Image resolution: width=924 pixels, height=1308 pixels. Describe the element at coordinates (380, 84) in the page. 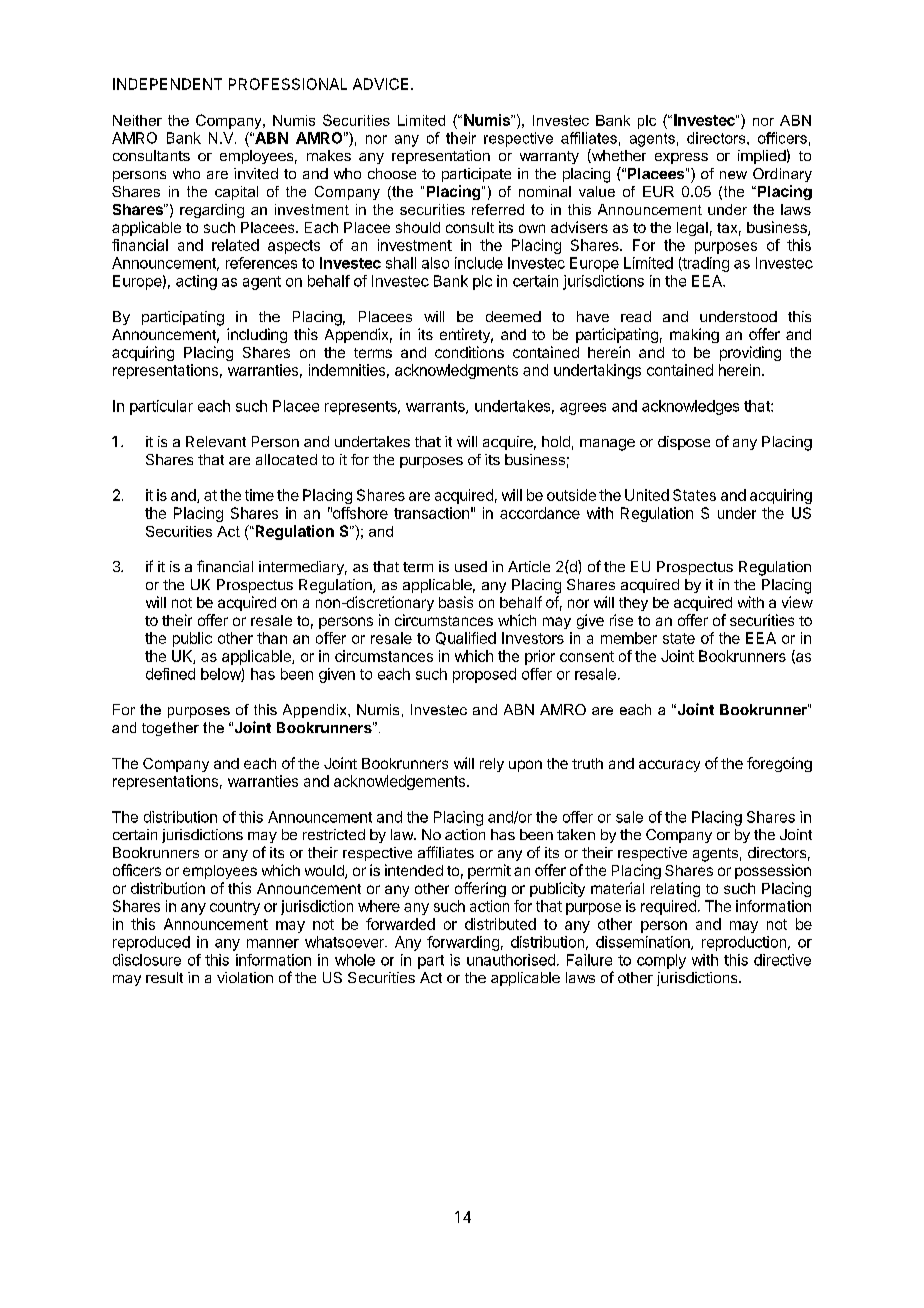

I see `ADVICE` at that location.
